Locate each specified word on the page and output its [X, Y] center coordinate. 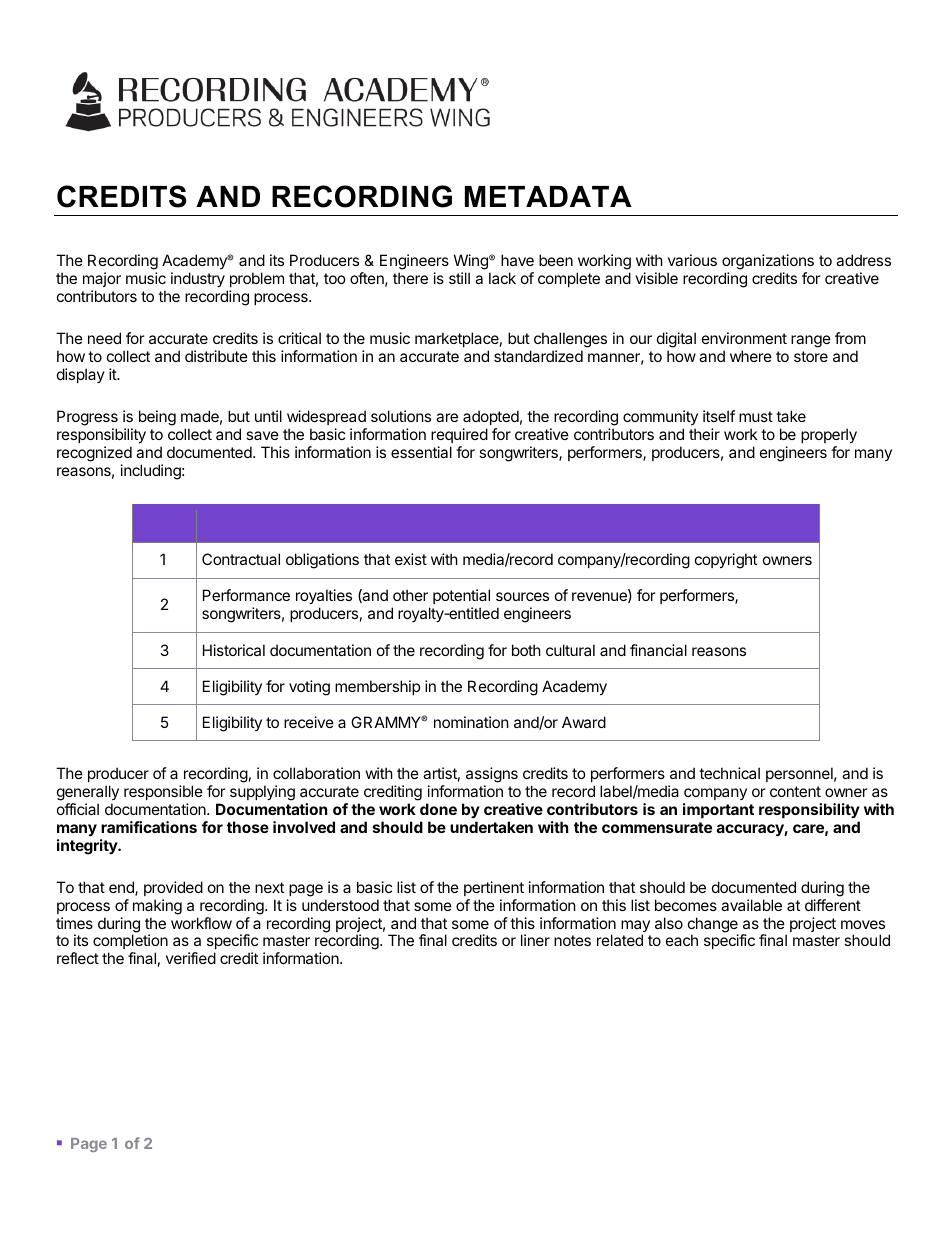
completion [130, 943]
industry [198, 279]
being [157, 418]
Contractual [241, 559]
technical [729, 773]
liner [535, 940]
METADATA [548, 196]
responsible [163, 792]
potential [461, 596]
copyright [726, 561]
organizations [768, 263]
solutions [401, 416]
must [756, 416]
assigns [492, 776]
